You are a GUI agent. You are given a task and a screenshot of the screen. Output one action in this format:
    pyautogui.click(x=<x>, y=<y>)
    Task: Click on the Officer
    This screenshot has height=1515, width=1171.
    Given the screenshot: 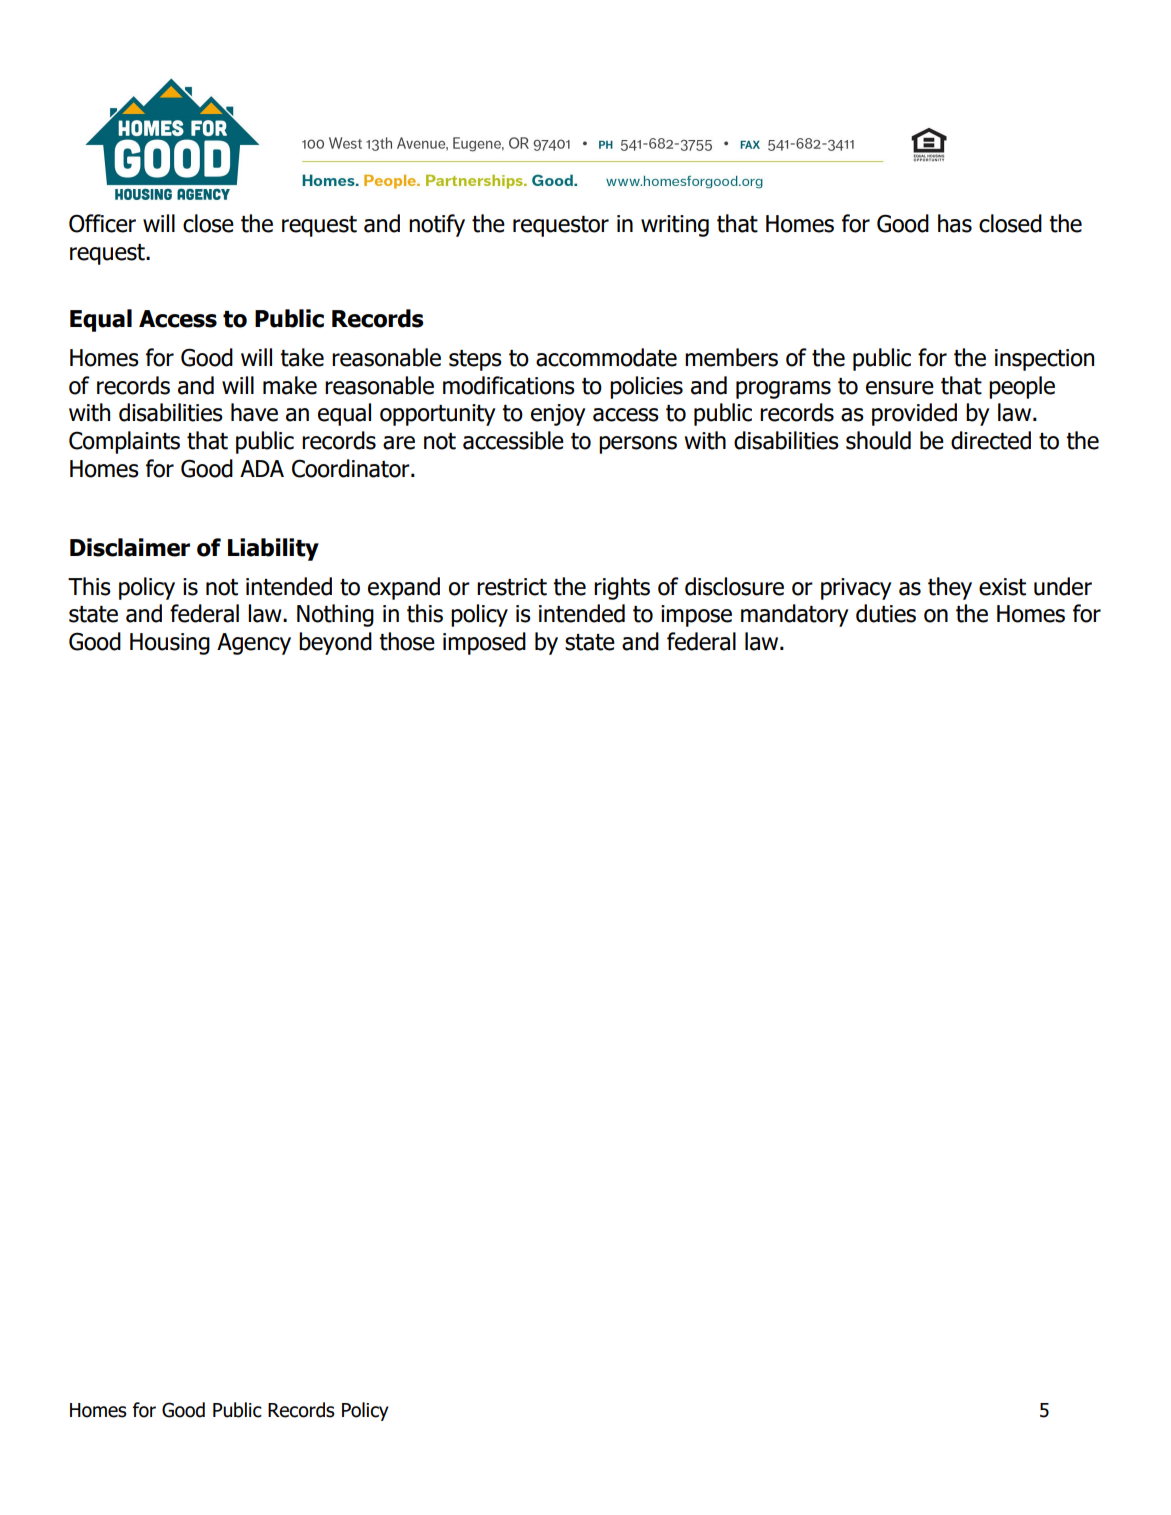 What is the action you would take?
    pyautogui.click(x=102, y=223)
